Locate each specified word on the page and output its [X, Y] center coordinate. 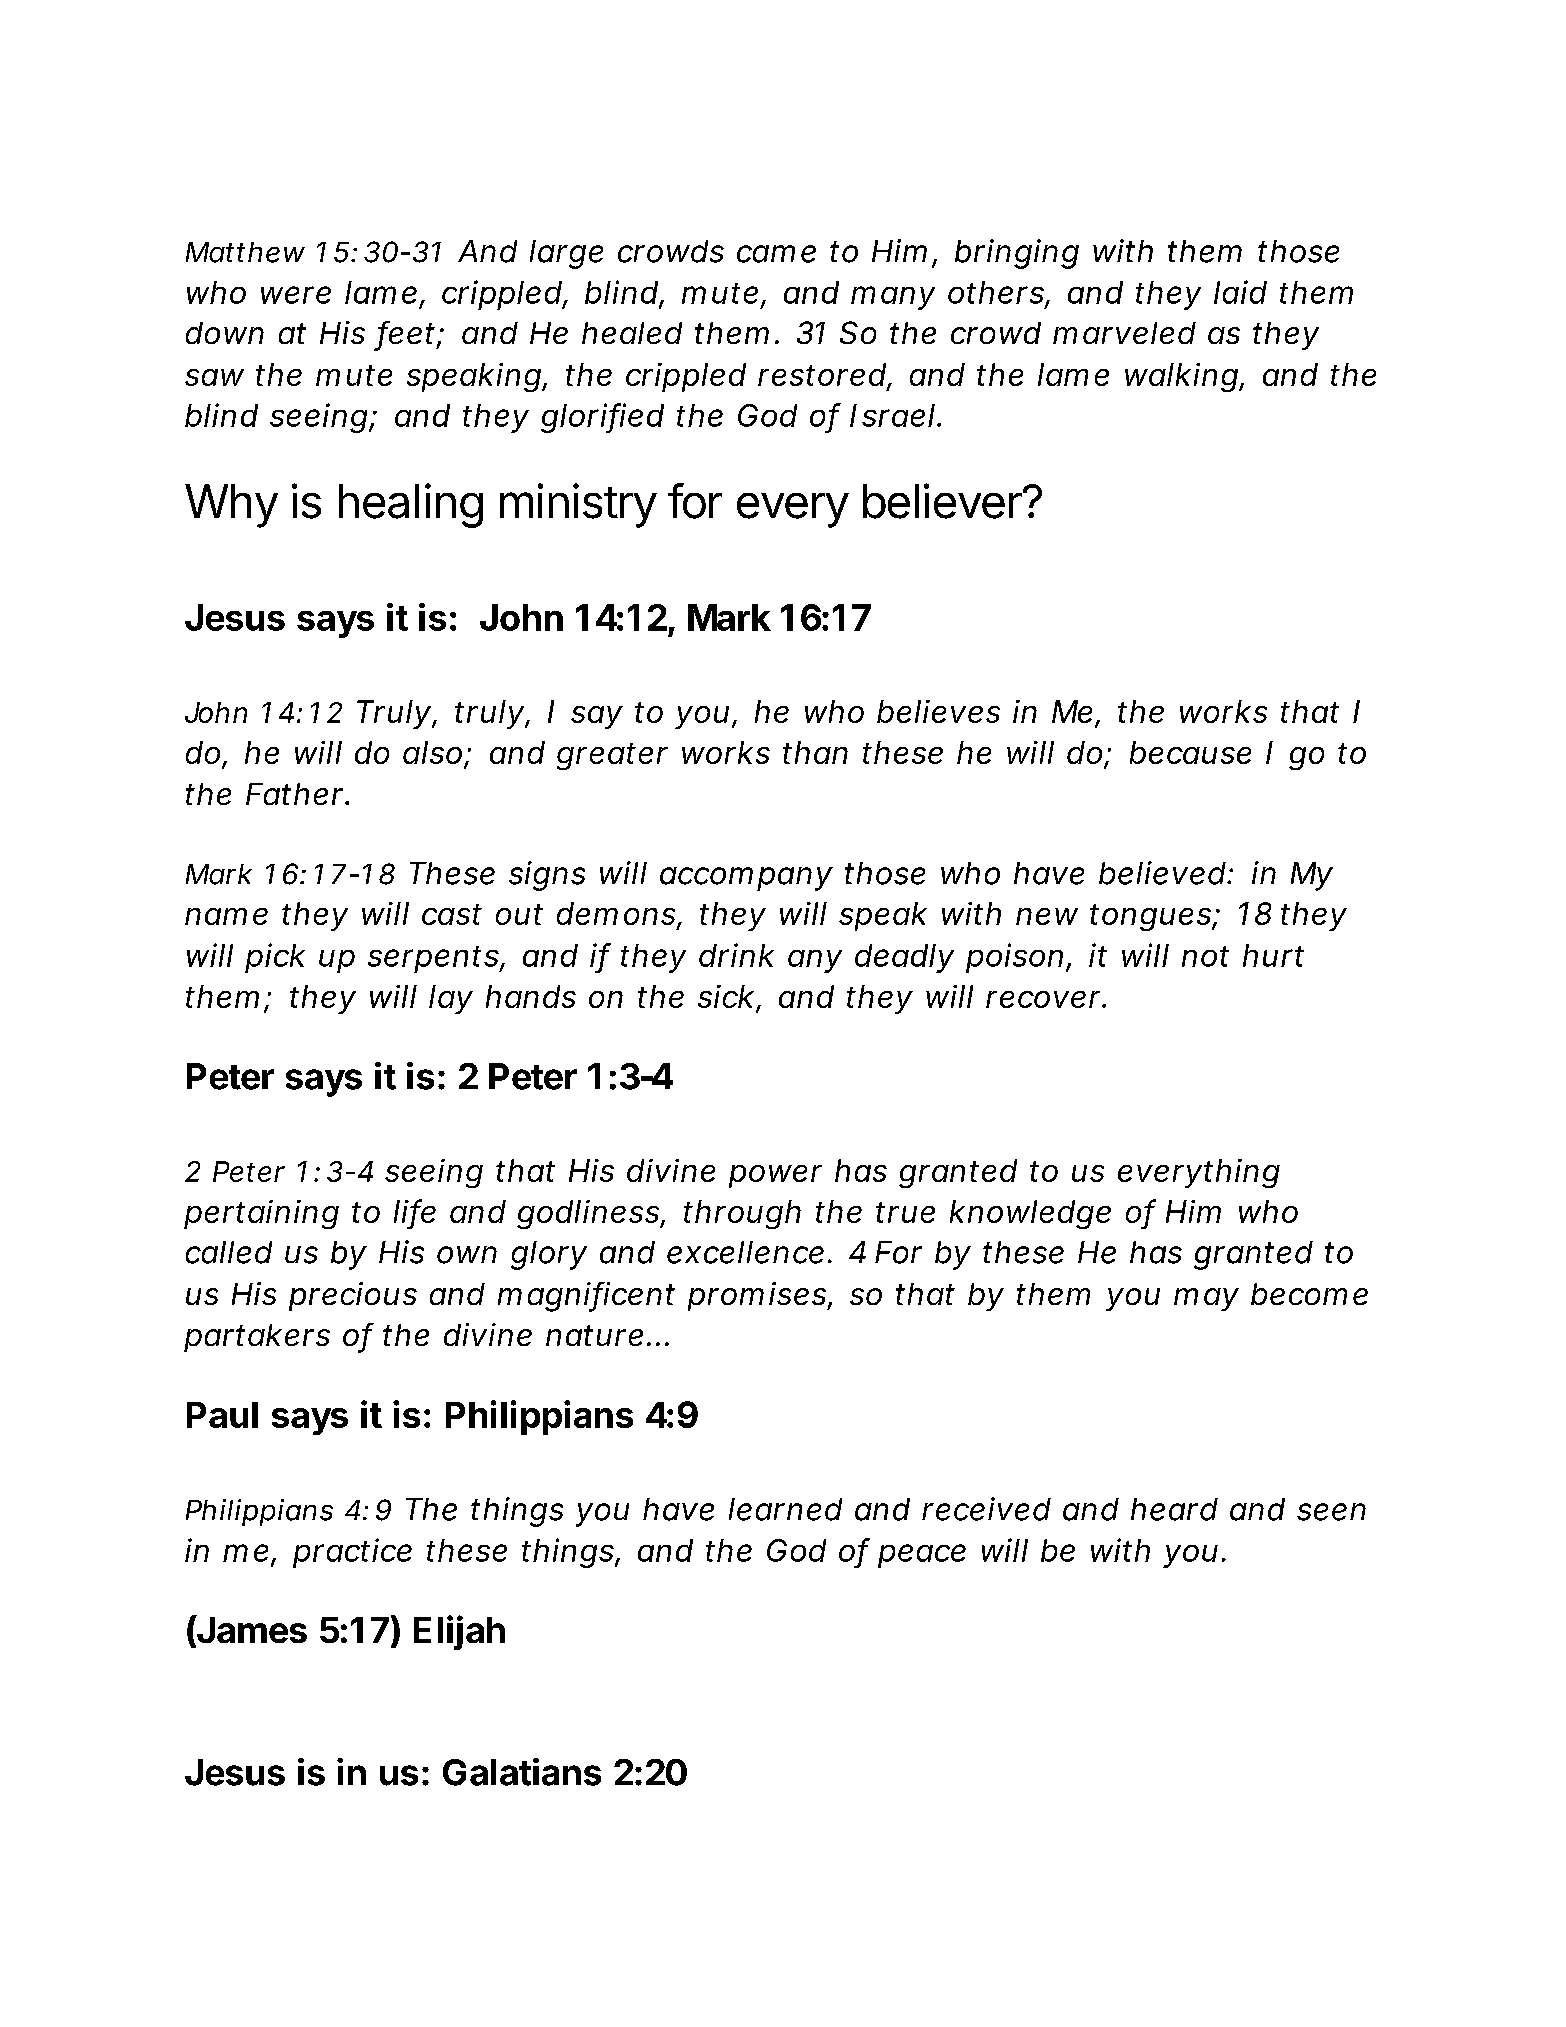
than [815, 752]
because [1190, 752]
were [296, 295]
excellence [745, 1252]
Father [296, 794]
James [251, 1630]
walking [1181, 377]
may [1206, 1299]
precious [353, 1296]
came [776, 254]
